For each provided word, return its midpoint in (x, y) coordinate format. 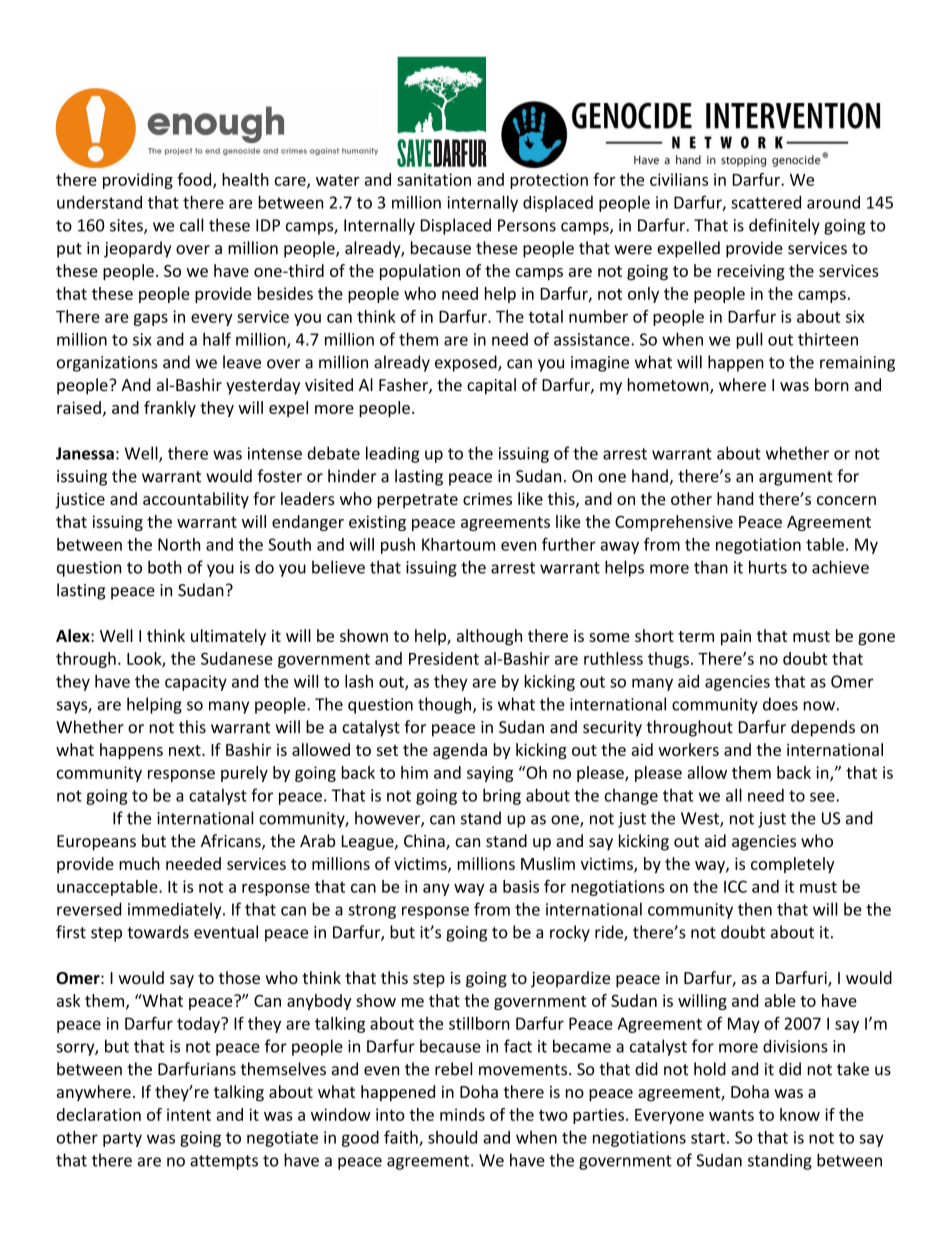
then (755, 909)
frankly (170, 409)
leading (393, 454)
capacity (196, 683)
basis (521, 886)
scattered (766, 202)
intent (189, 1114)
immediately (176, 910)
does (780, 704)
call (192, 225)
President (444, 658)
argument (796, 478)
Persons (527, 225)
